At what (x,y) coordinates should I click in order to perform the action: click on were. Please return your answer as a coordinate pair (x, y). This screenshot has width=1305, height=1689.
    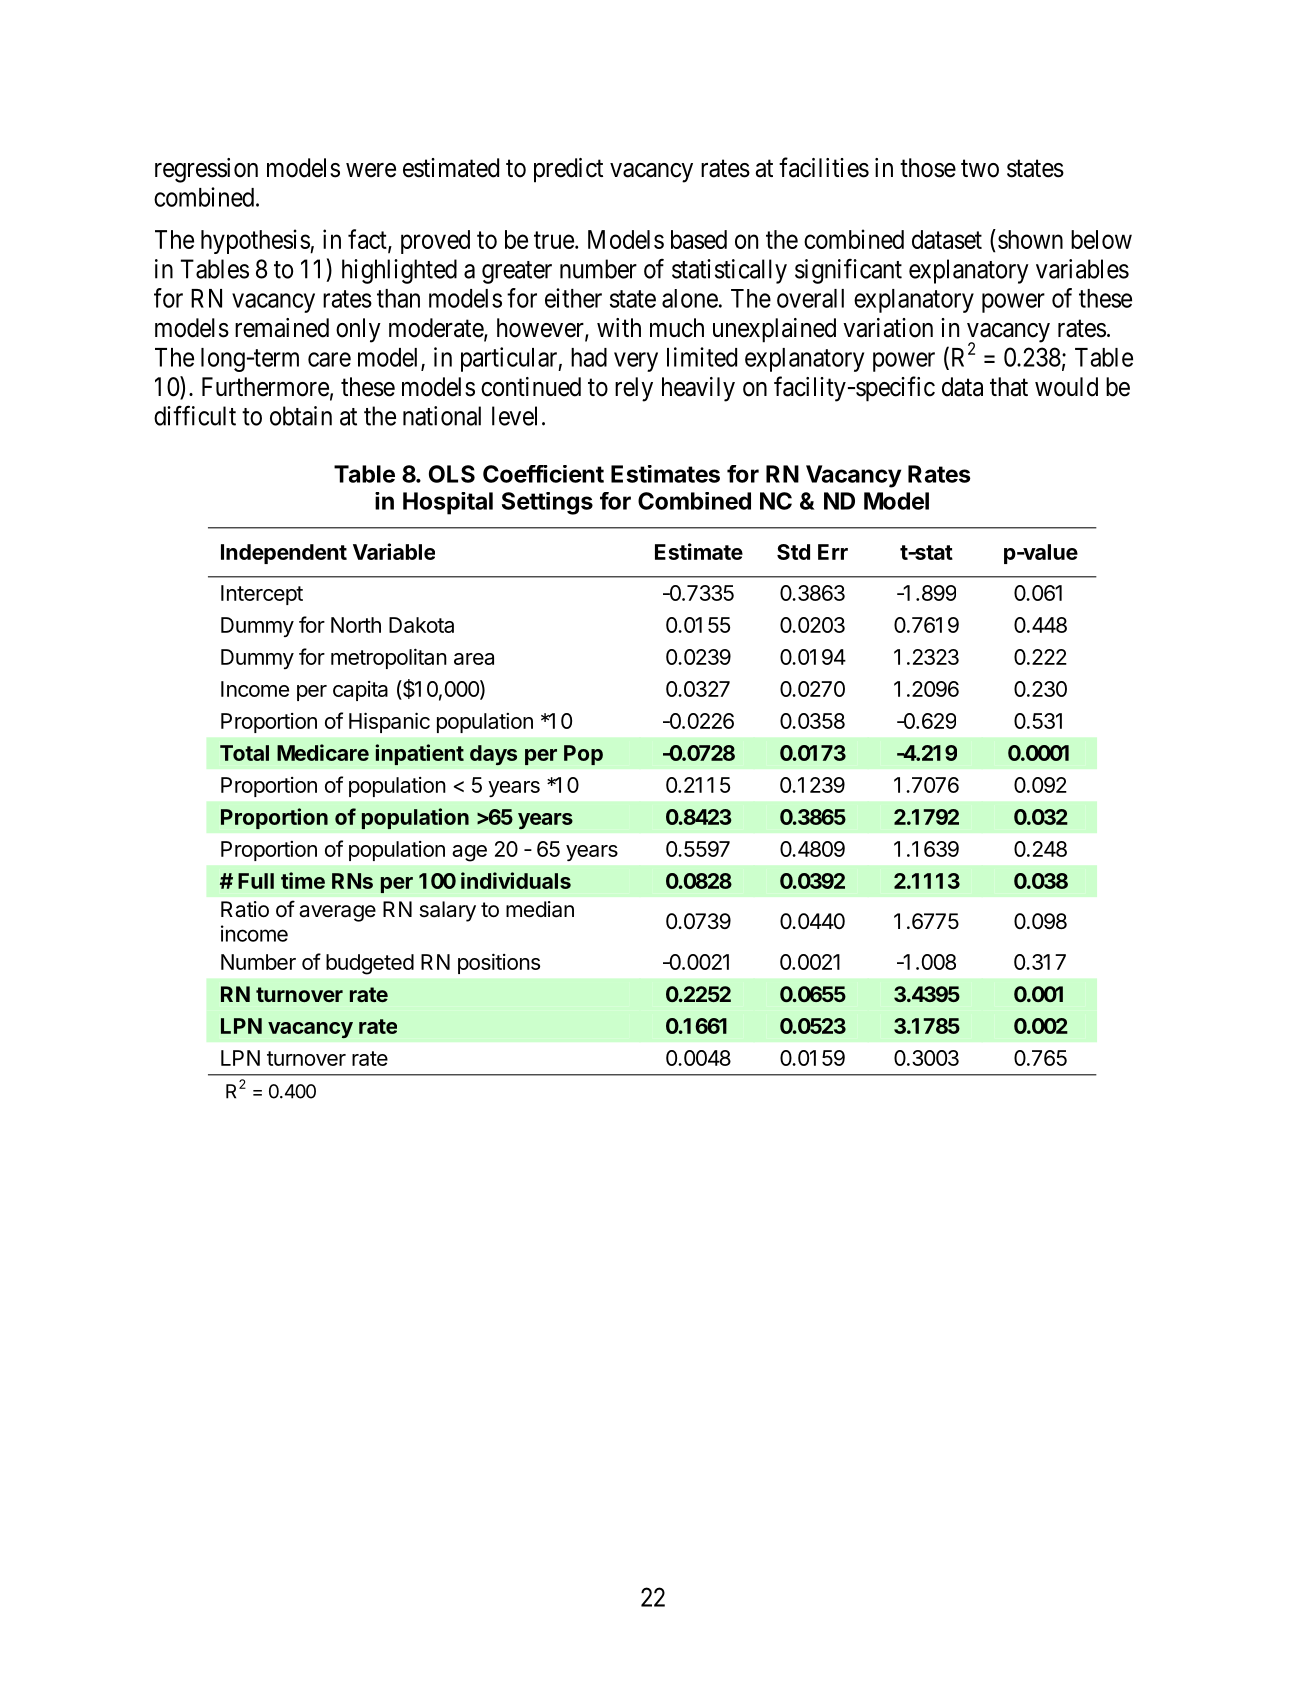
    Looking at the image, I should click on (371, 170).
